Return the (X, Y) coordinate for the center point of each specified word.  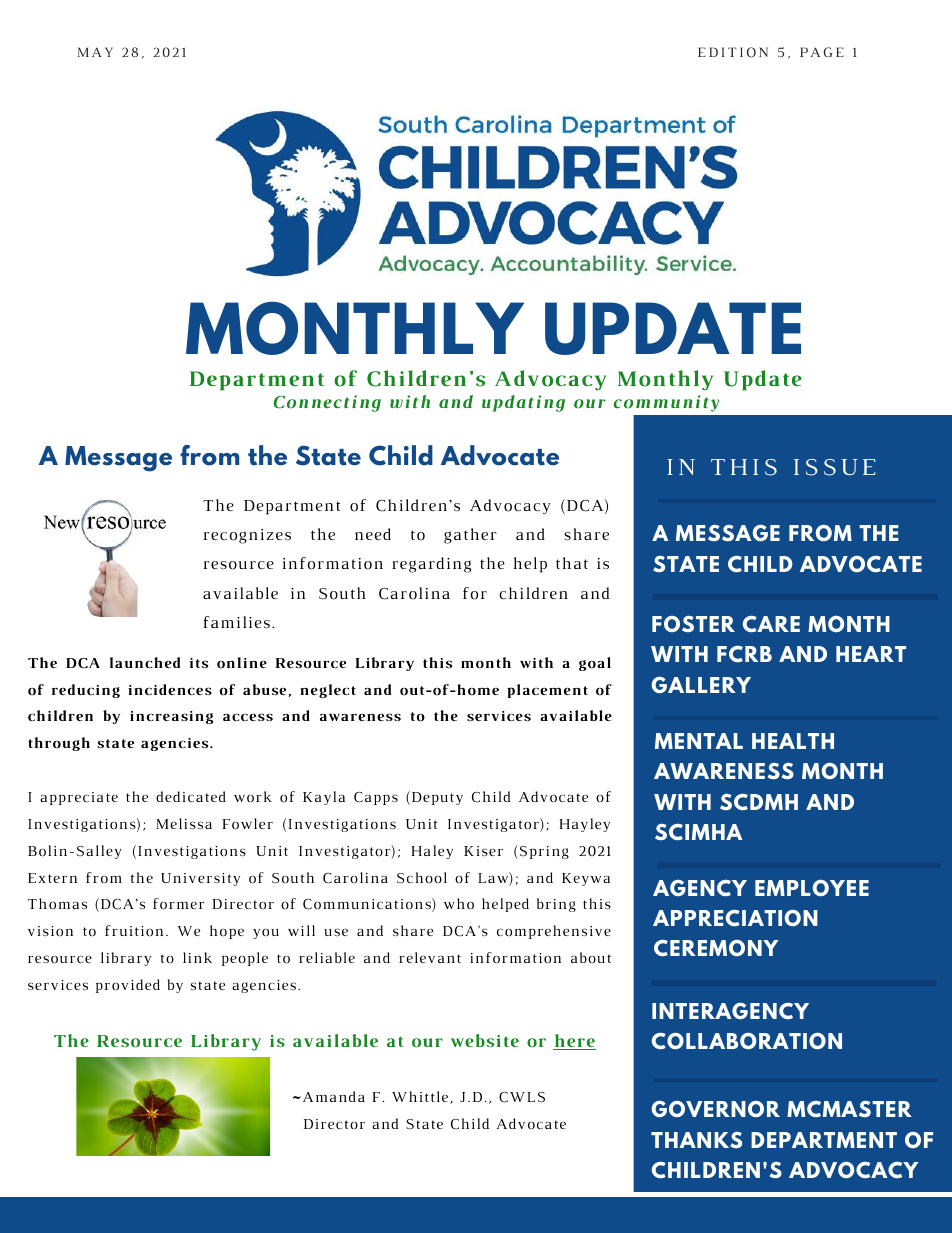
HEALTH (793, 741)
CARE (771, 624)
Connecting (327, 403)
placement (547, 691)
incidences (170, 689)
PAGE (822, 52)
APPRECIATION (735, 918)
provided (128, 986)
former (178, 904)
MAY (95, 52)
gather (470, 536)
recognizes (247, 536)
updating (523, 403)
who (459, 904)
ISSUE (835, 467)
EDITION (733, 52)
